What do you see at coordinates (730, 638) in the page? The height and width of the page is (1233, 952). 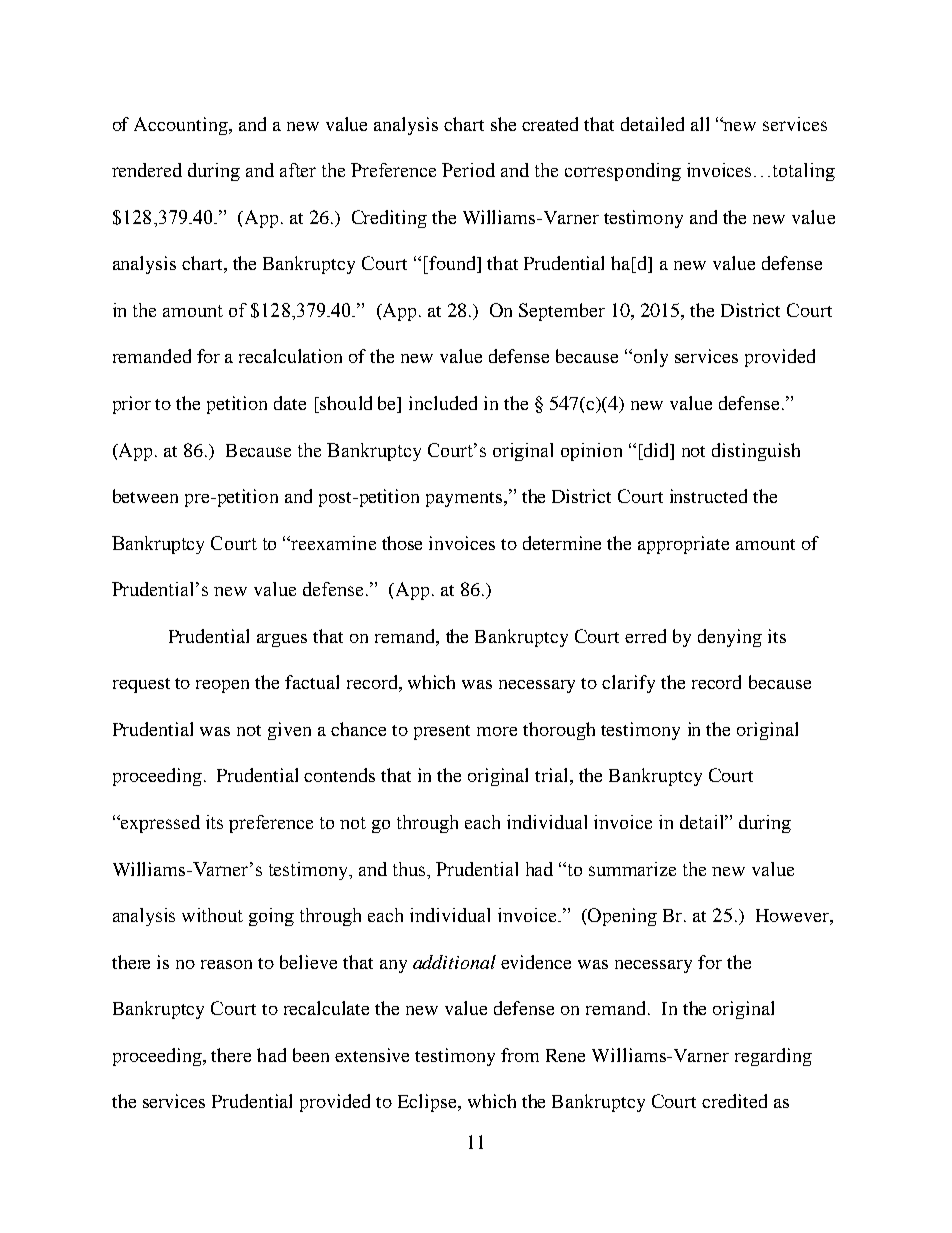 I see `denying` at bounding box center [730, 638].
